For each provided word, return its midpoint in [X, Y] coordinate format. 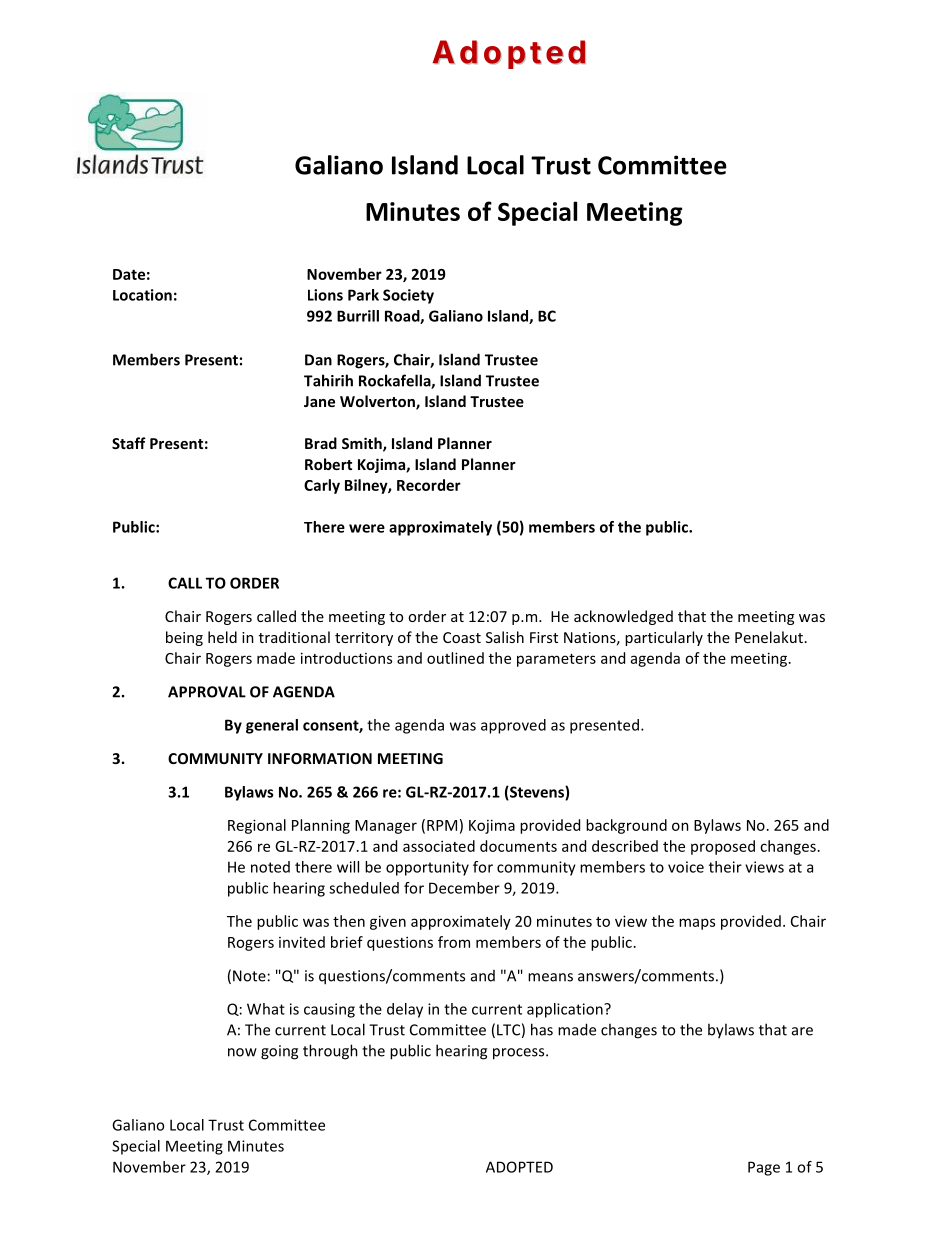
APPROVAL [207, 692]
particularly [664, 638]
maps [697, 924]
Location [142, 295]
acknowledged [623, 617]
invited [302, 942]
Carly [322, 486]
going [279, 1052]
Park [363, 295]
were [367, 528]
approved [513, 726]
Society [408, 296]
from [454, 942]
